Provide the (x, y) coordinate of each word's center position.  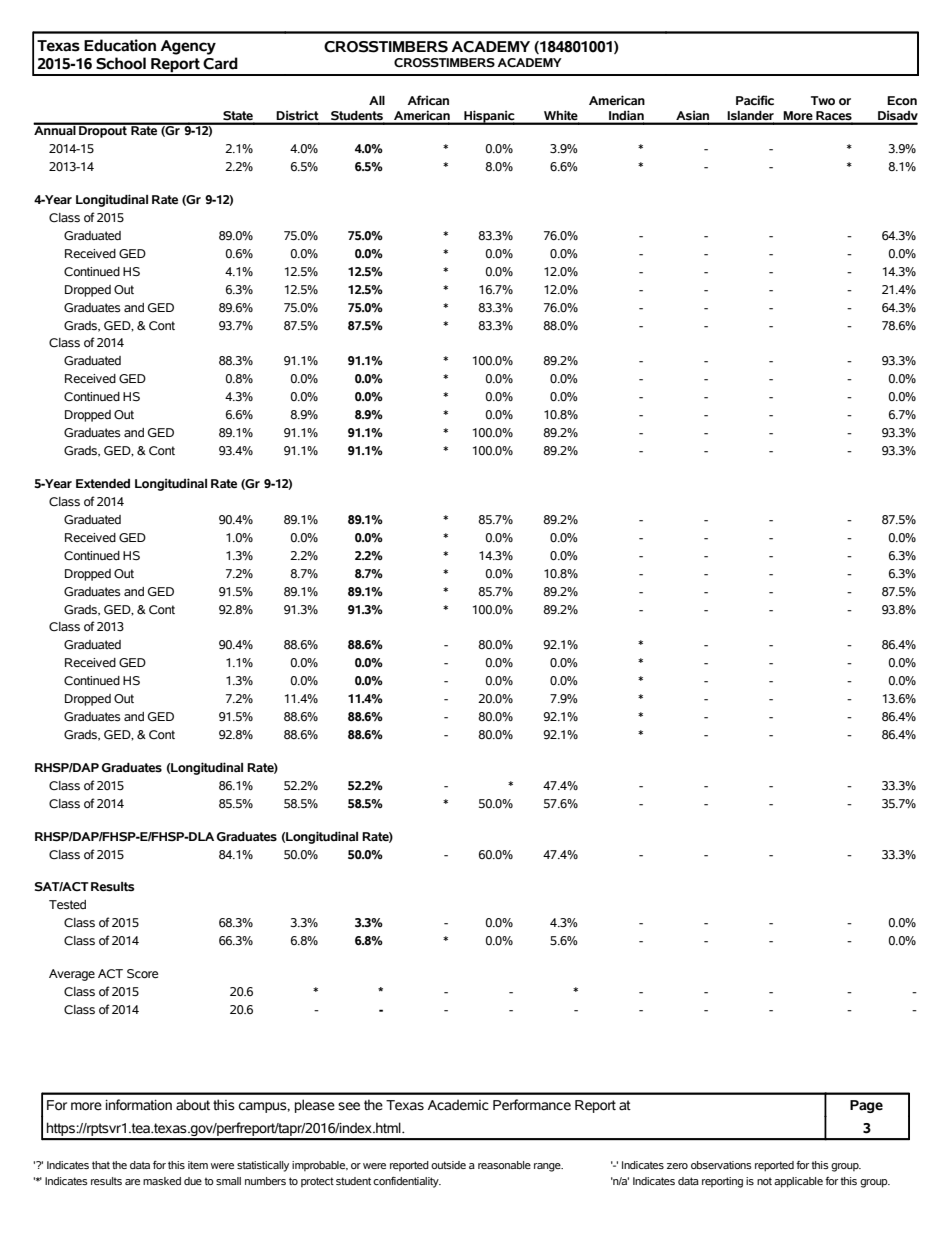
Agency (188, 47)
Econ (902, 101)
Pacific (755, 100)
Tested (67, 905)
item (198, 1165)
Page (866, 1106)
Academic (458, 1105)
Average (72, 975)
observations (721, 1165)
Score (142, 974)
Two (823, 101)
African (428, 100)
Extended (103, 483)
